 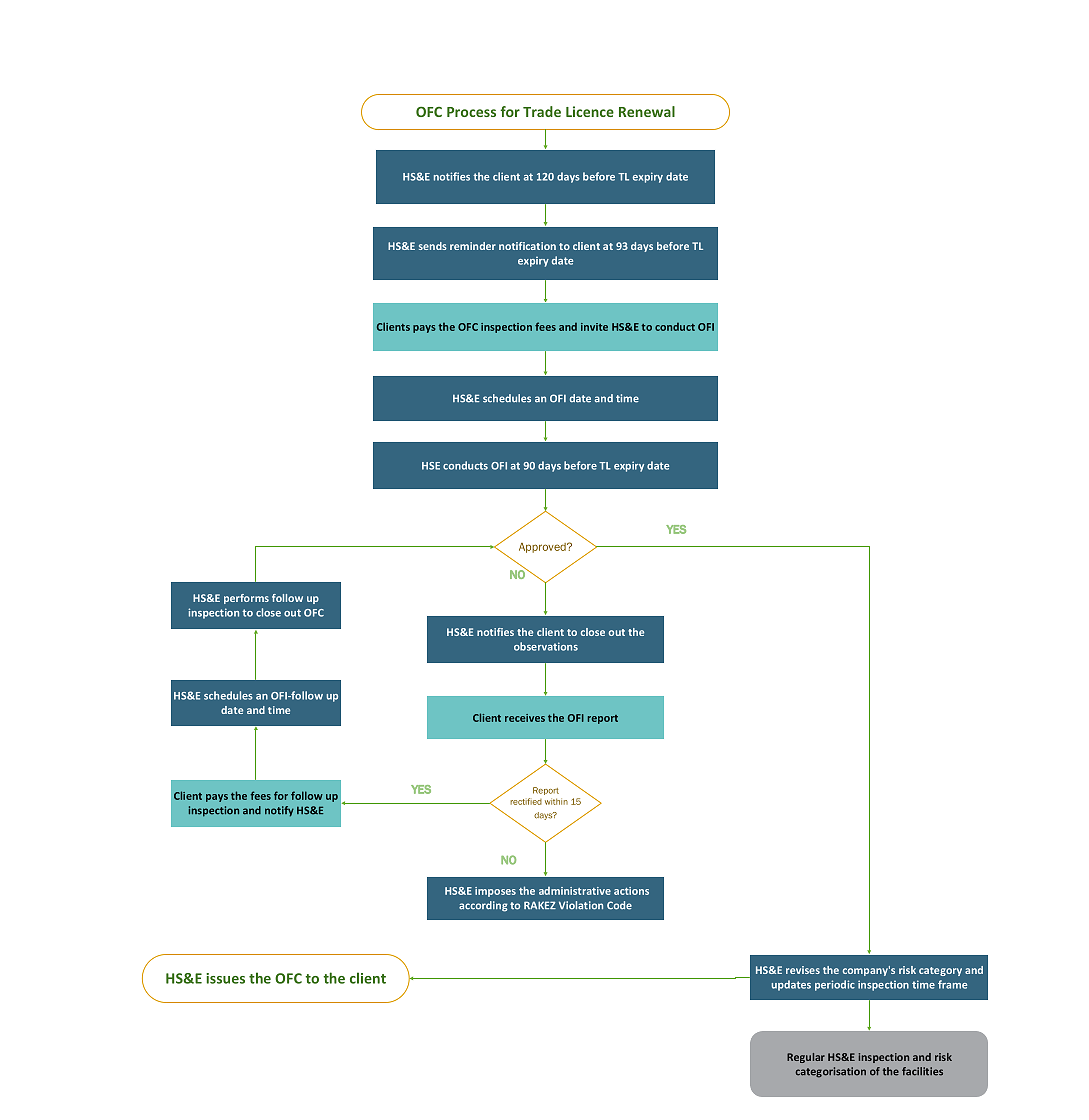 I want to click on notify, so click(x=279, y=811).
